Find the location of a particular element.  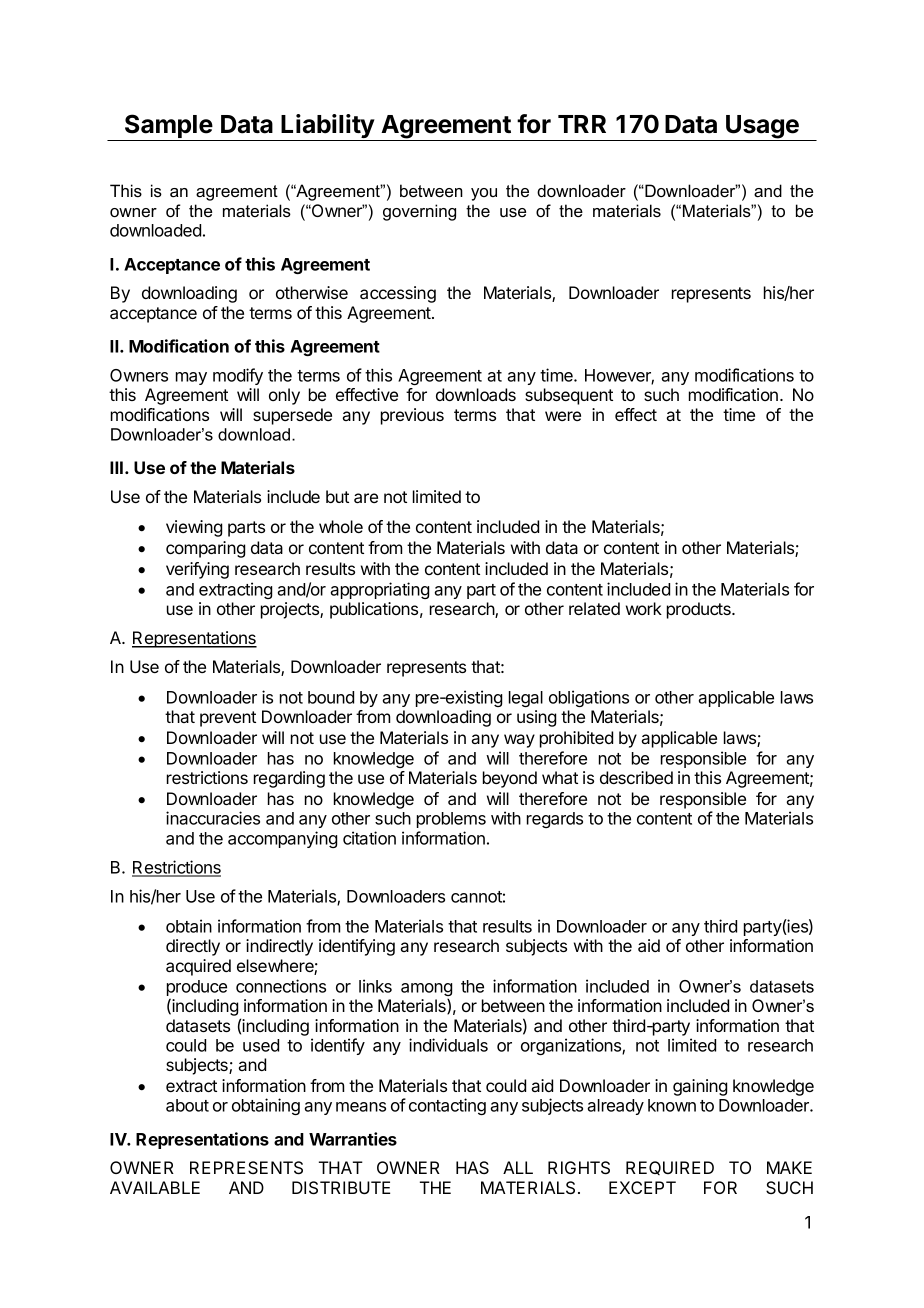

you is located at coordinates (484, 194).
